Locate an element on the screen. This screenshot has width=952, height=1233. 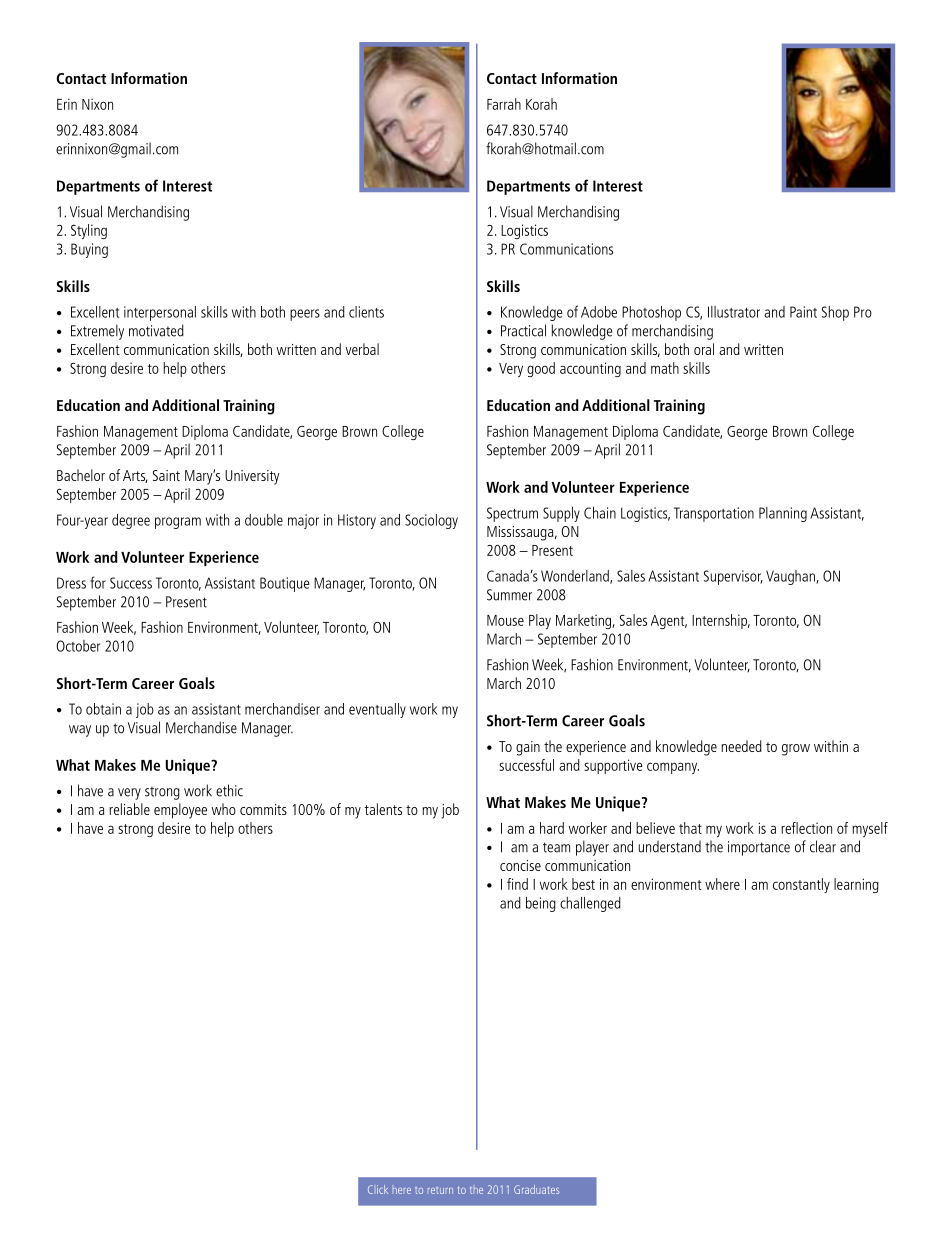
Paint is located at coordinates (803, 312).
